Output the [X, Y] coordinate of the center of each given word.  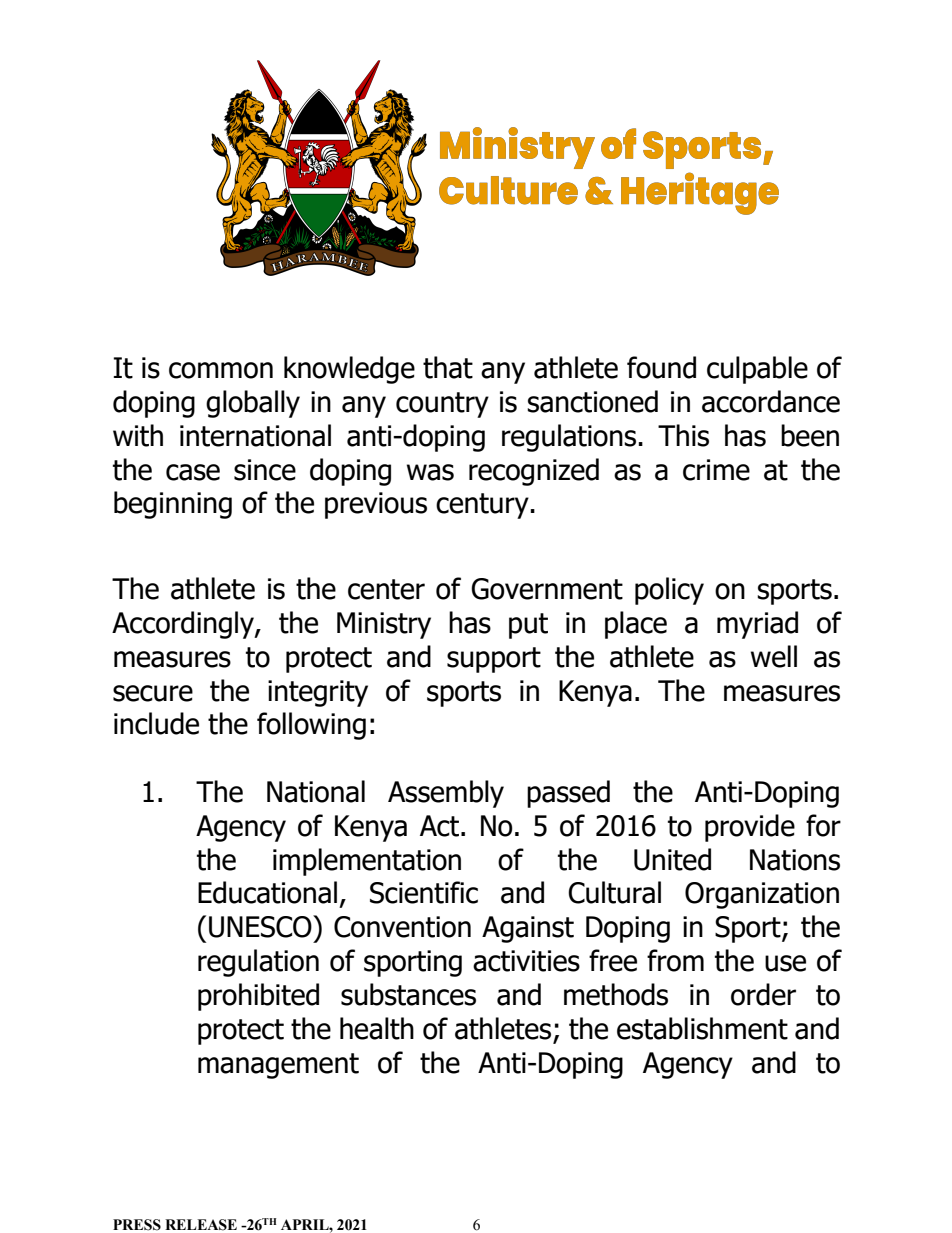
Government [547, 589]
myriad [757, 625]
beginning [173, 505]
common [221, 370]
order [763, 994]
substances [408, 994]
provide [750, 828]
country [442, 405]
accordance [771, 401]
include [156, 723]
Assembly [446, 794]
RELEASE [201, 1225]
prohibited [258, 997]
